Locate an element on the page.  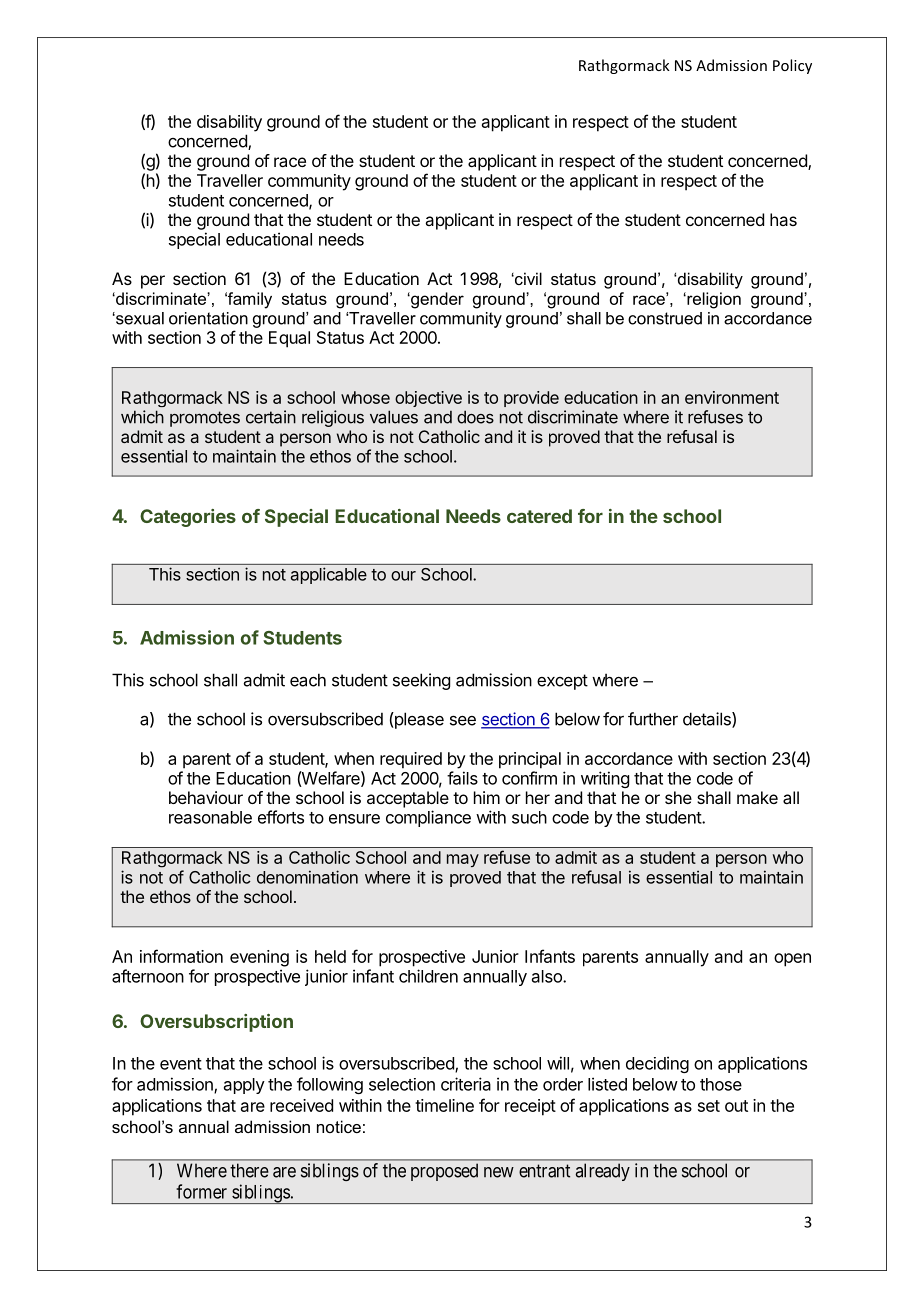
open is located at coordinates (792, 960).
